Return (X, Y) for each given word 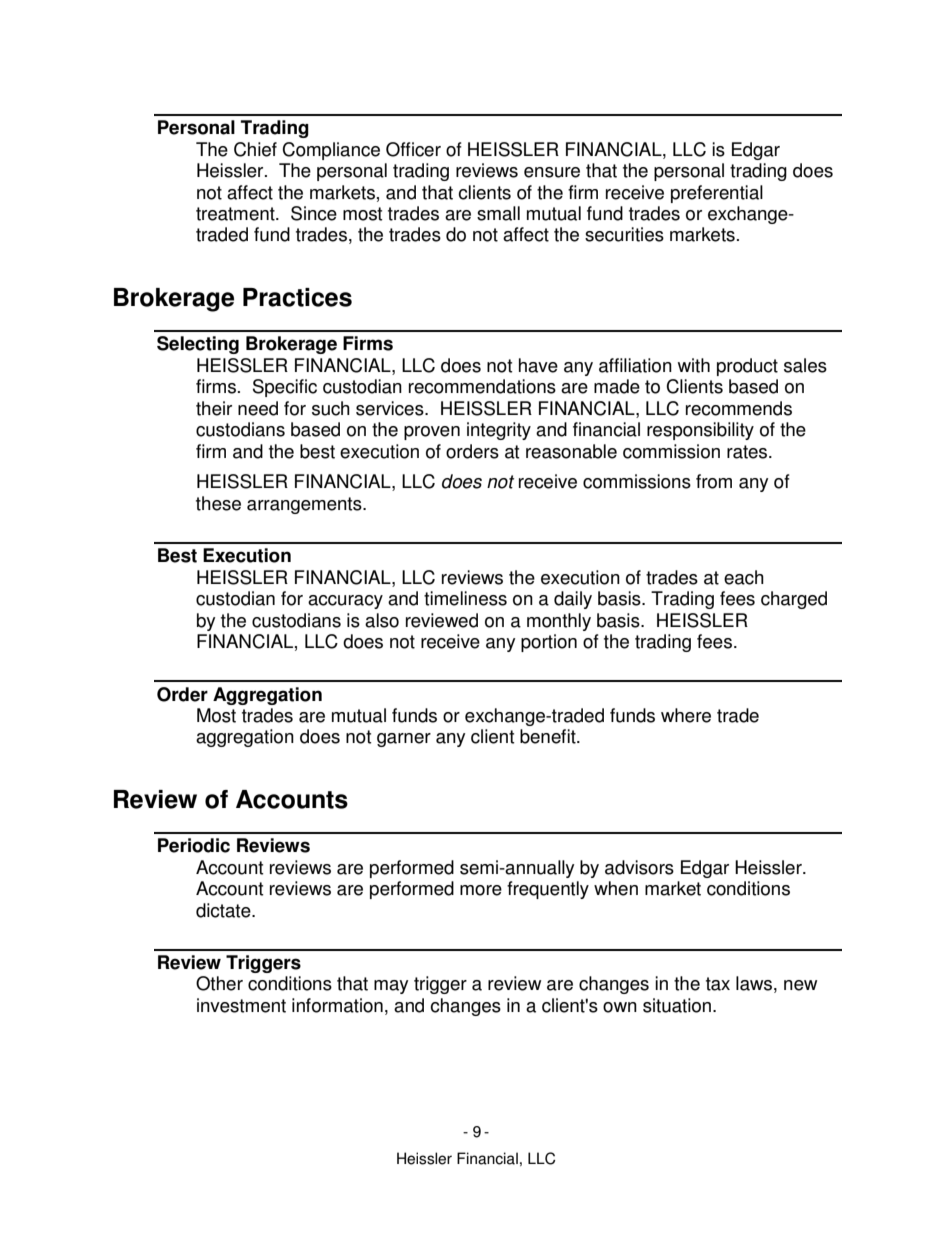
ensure (552, 172)
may (391, 987)
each (744, 577)
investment (241, 1005)
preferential (717, 194)
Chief (255, 149)
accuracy (345, 602)
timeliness (465, 598)
